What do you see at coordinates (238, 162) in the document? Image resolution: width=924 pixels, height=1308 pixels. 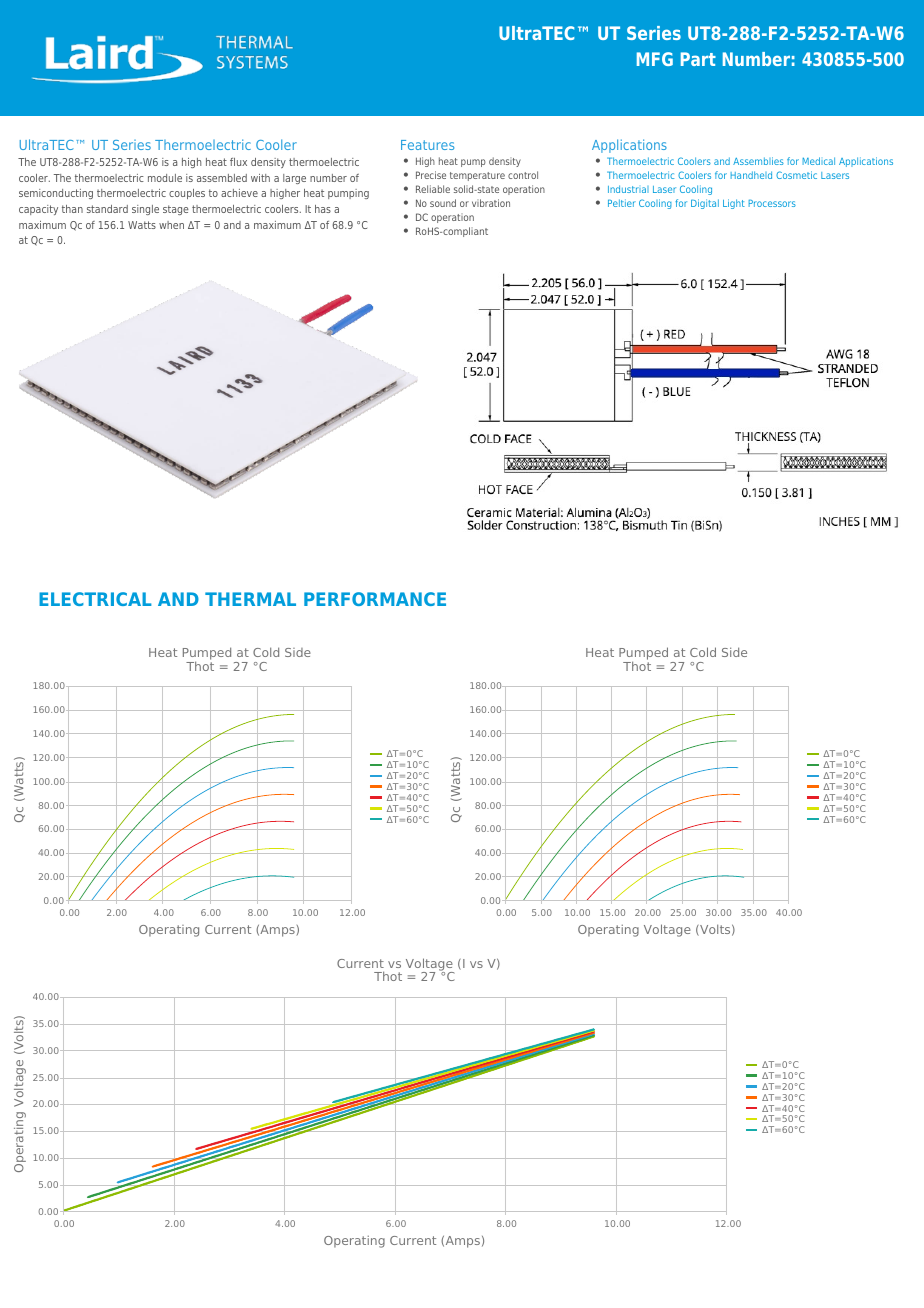 I see `flux` at bounding box center [238, 162].
